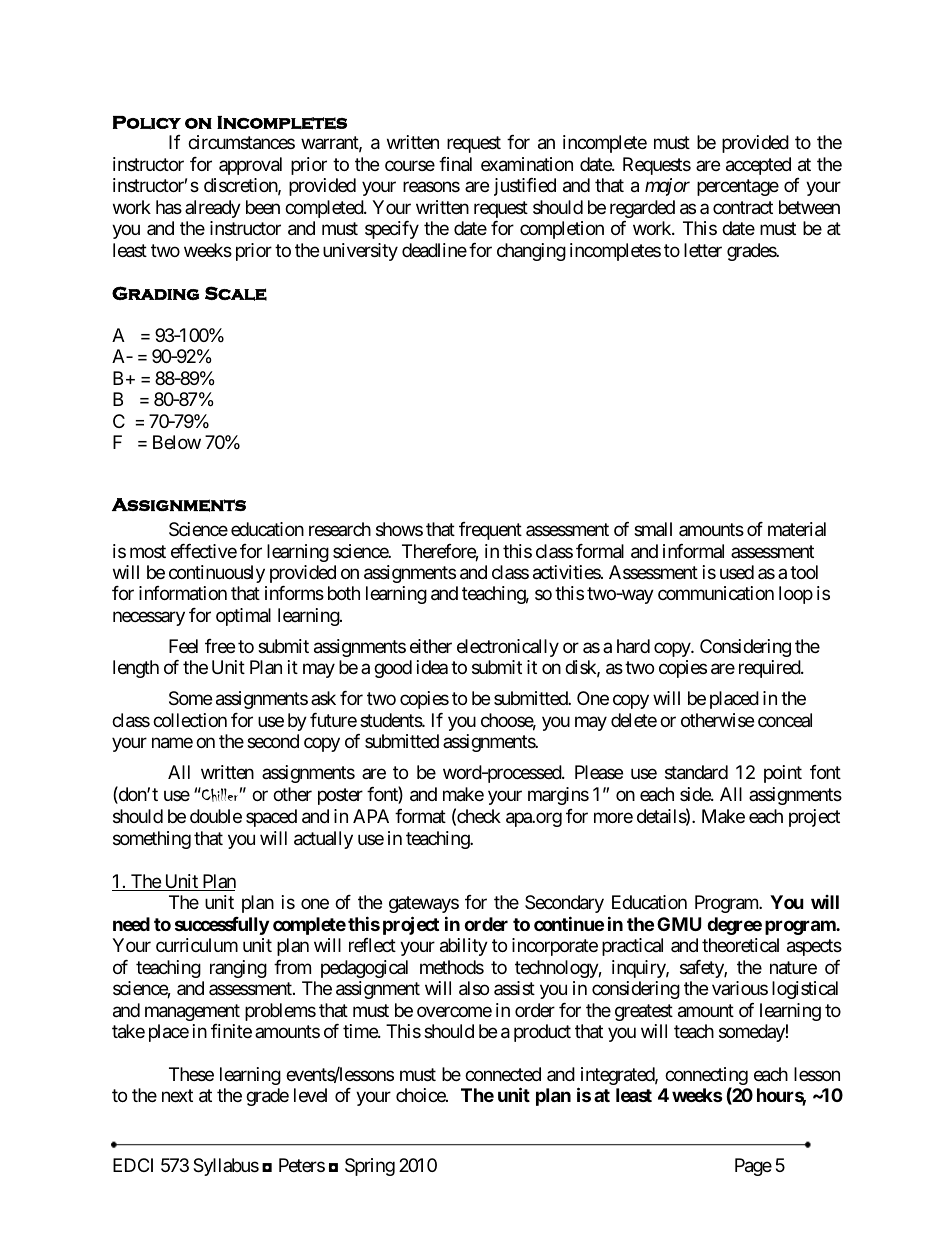 This image has width=952, height=1233. I want to click on accepted, so click(758, 166).
